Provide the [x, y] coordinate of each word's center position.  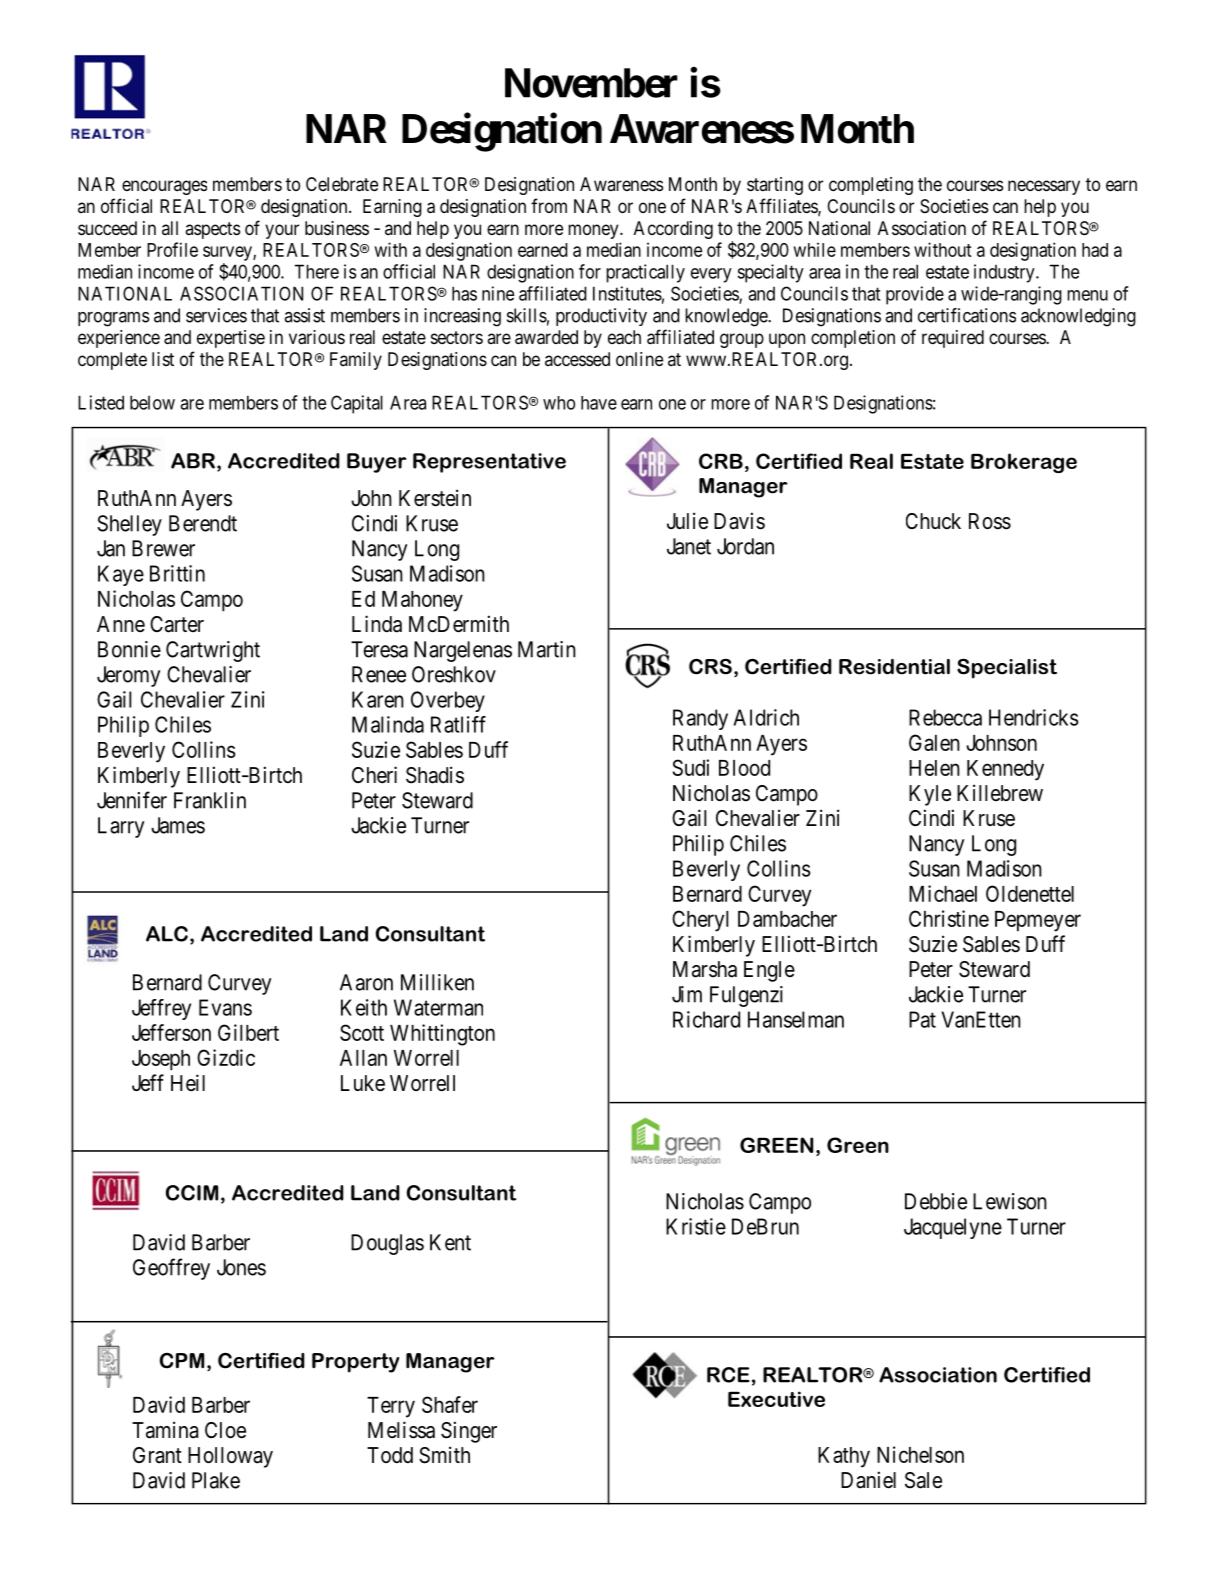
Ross [990, 521]
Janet [689, 546]
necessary [1044, 187]
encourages [164, 187]
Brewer [163, 548]
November [591, 83]
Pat [922, 1019]
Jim [687, 994]
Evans [225, 1007]
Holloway [230, 1457]
